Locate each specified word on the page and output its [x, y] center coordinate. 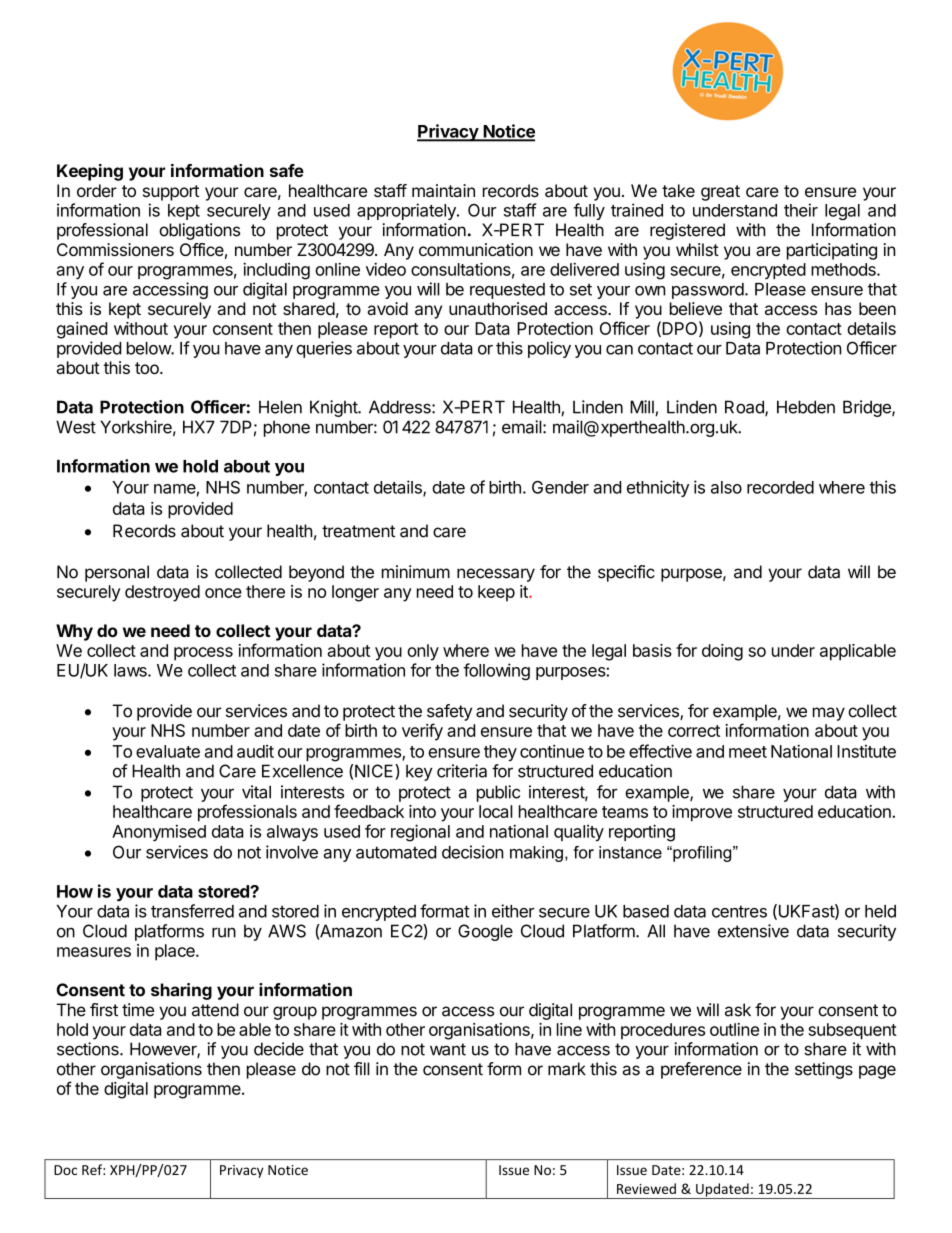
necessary [496, 575]
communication [476, 249]
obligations [199, 231]
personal [117, 573]
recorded [780, 487]
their [801, 210]
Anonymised [159, 833]
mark [567, 1069]
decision [473, 852]
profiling [702, 854]
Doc [65, 1170]
